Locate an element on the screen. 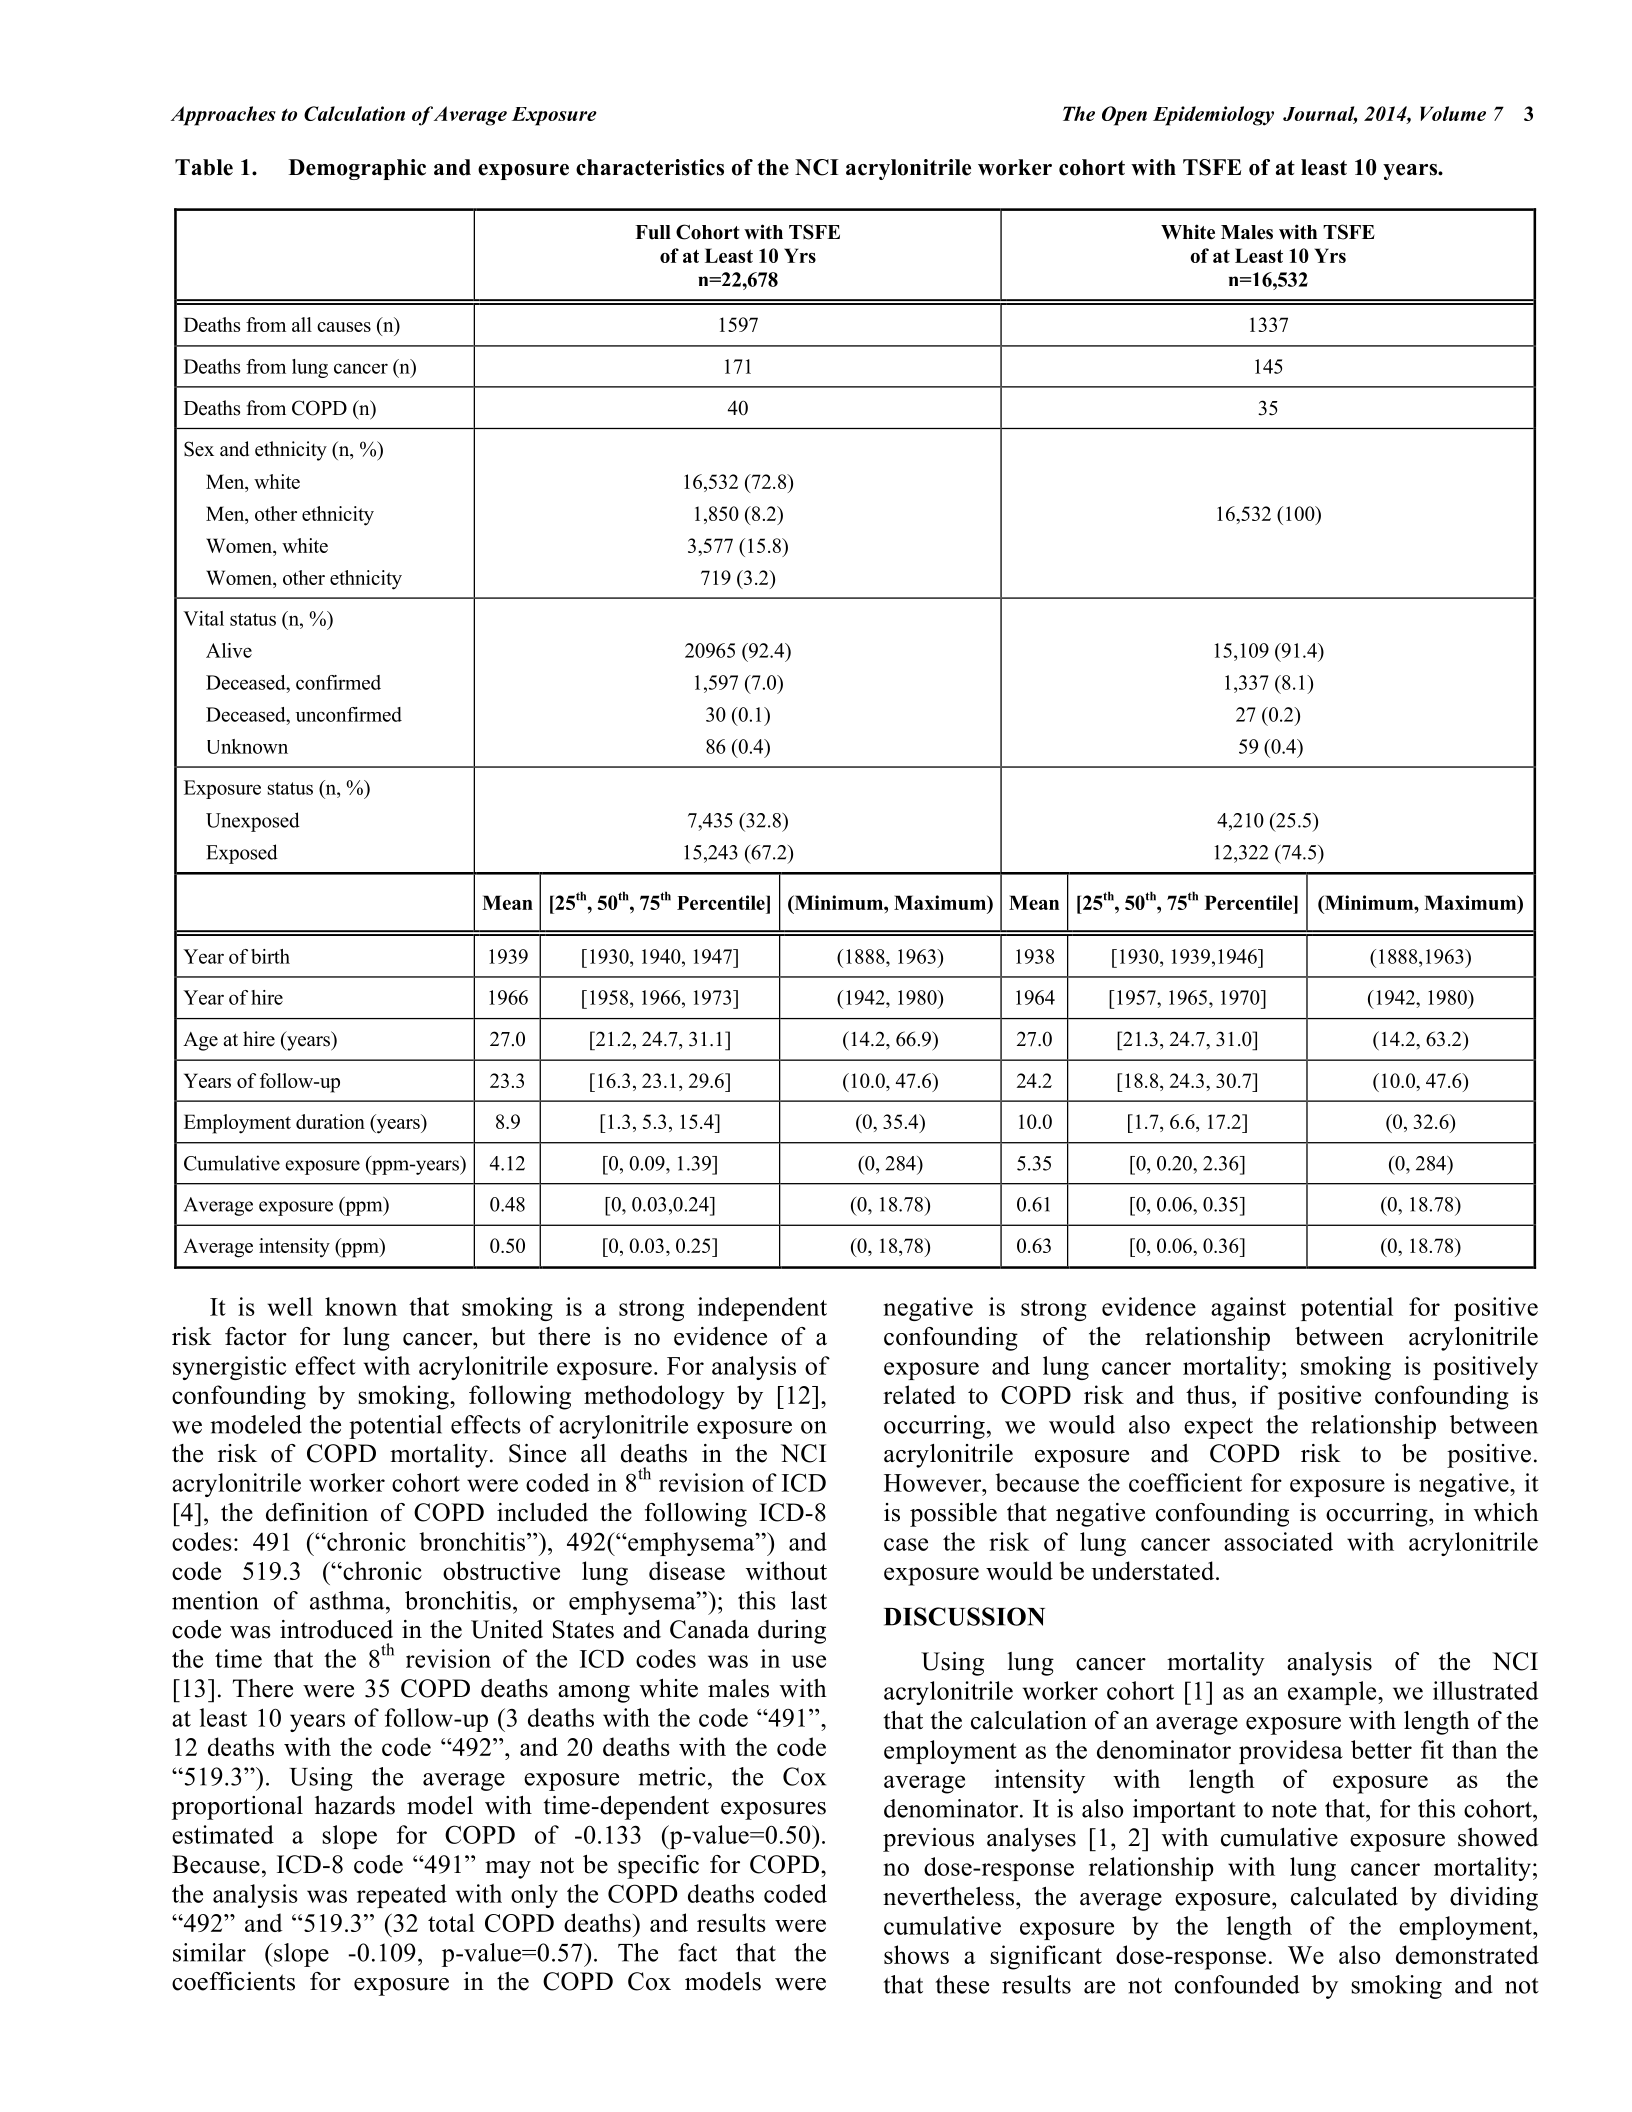 This screenshot has width=1632, height=2112. Epidemiology is located at coordinates (1213, 116).
